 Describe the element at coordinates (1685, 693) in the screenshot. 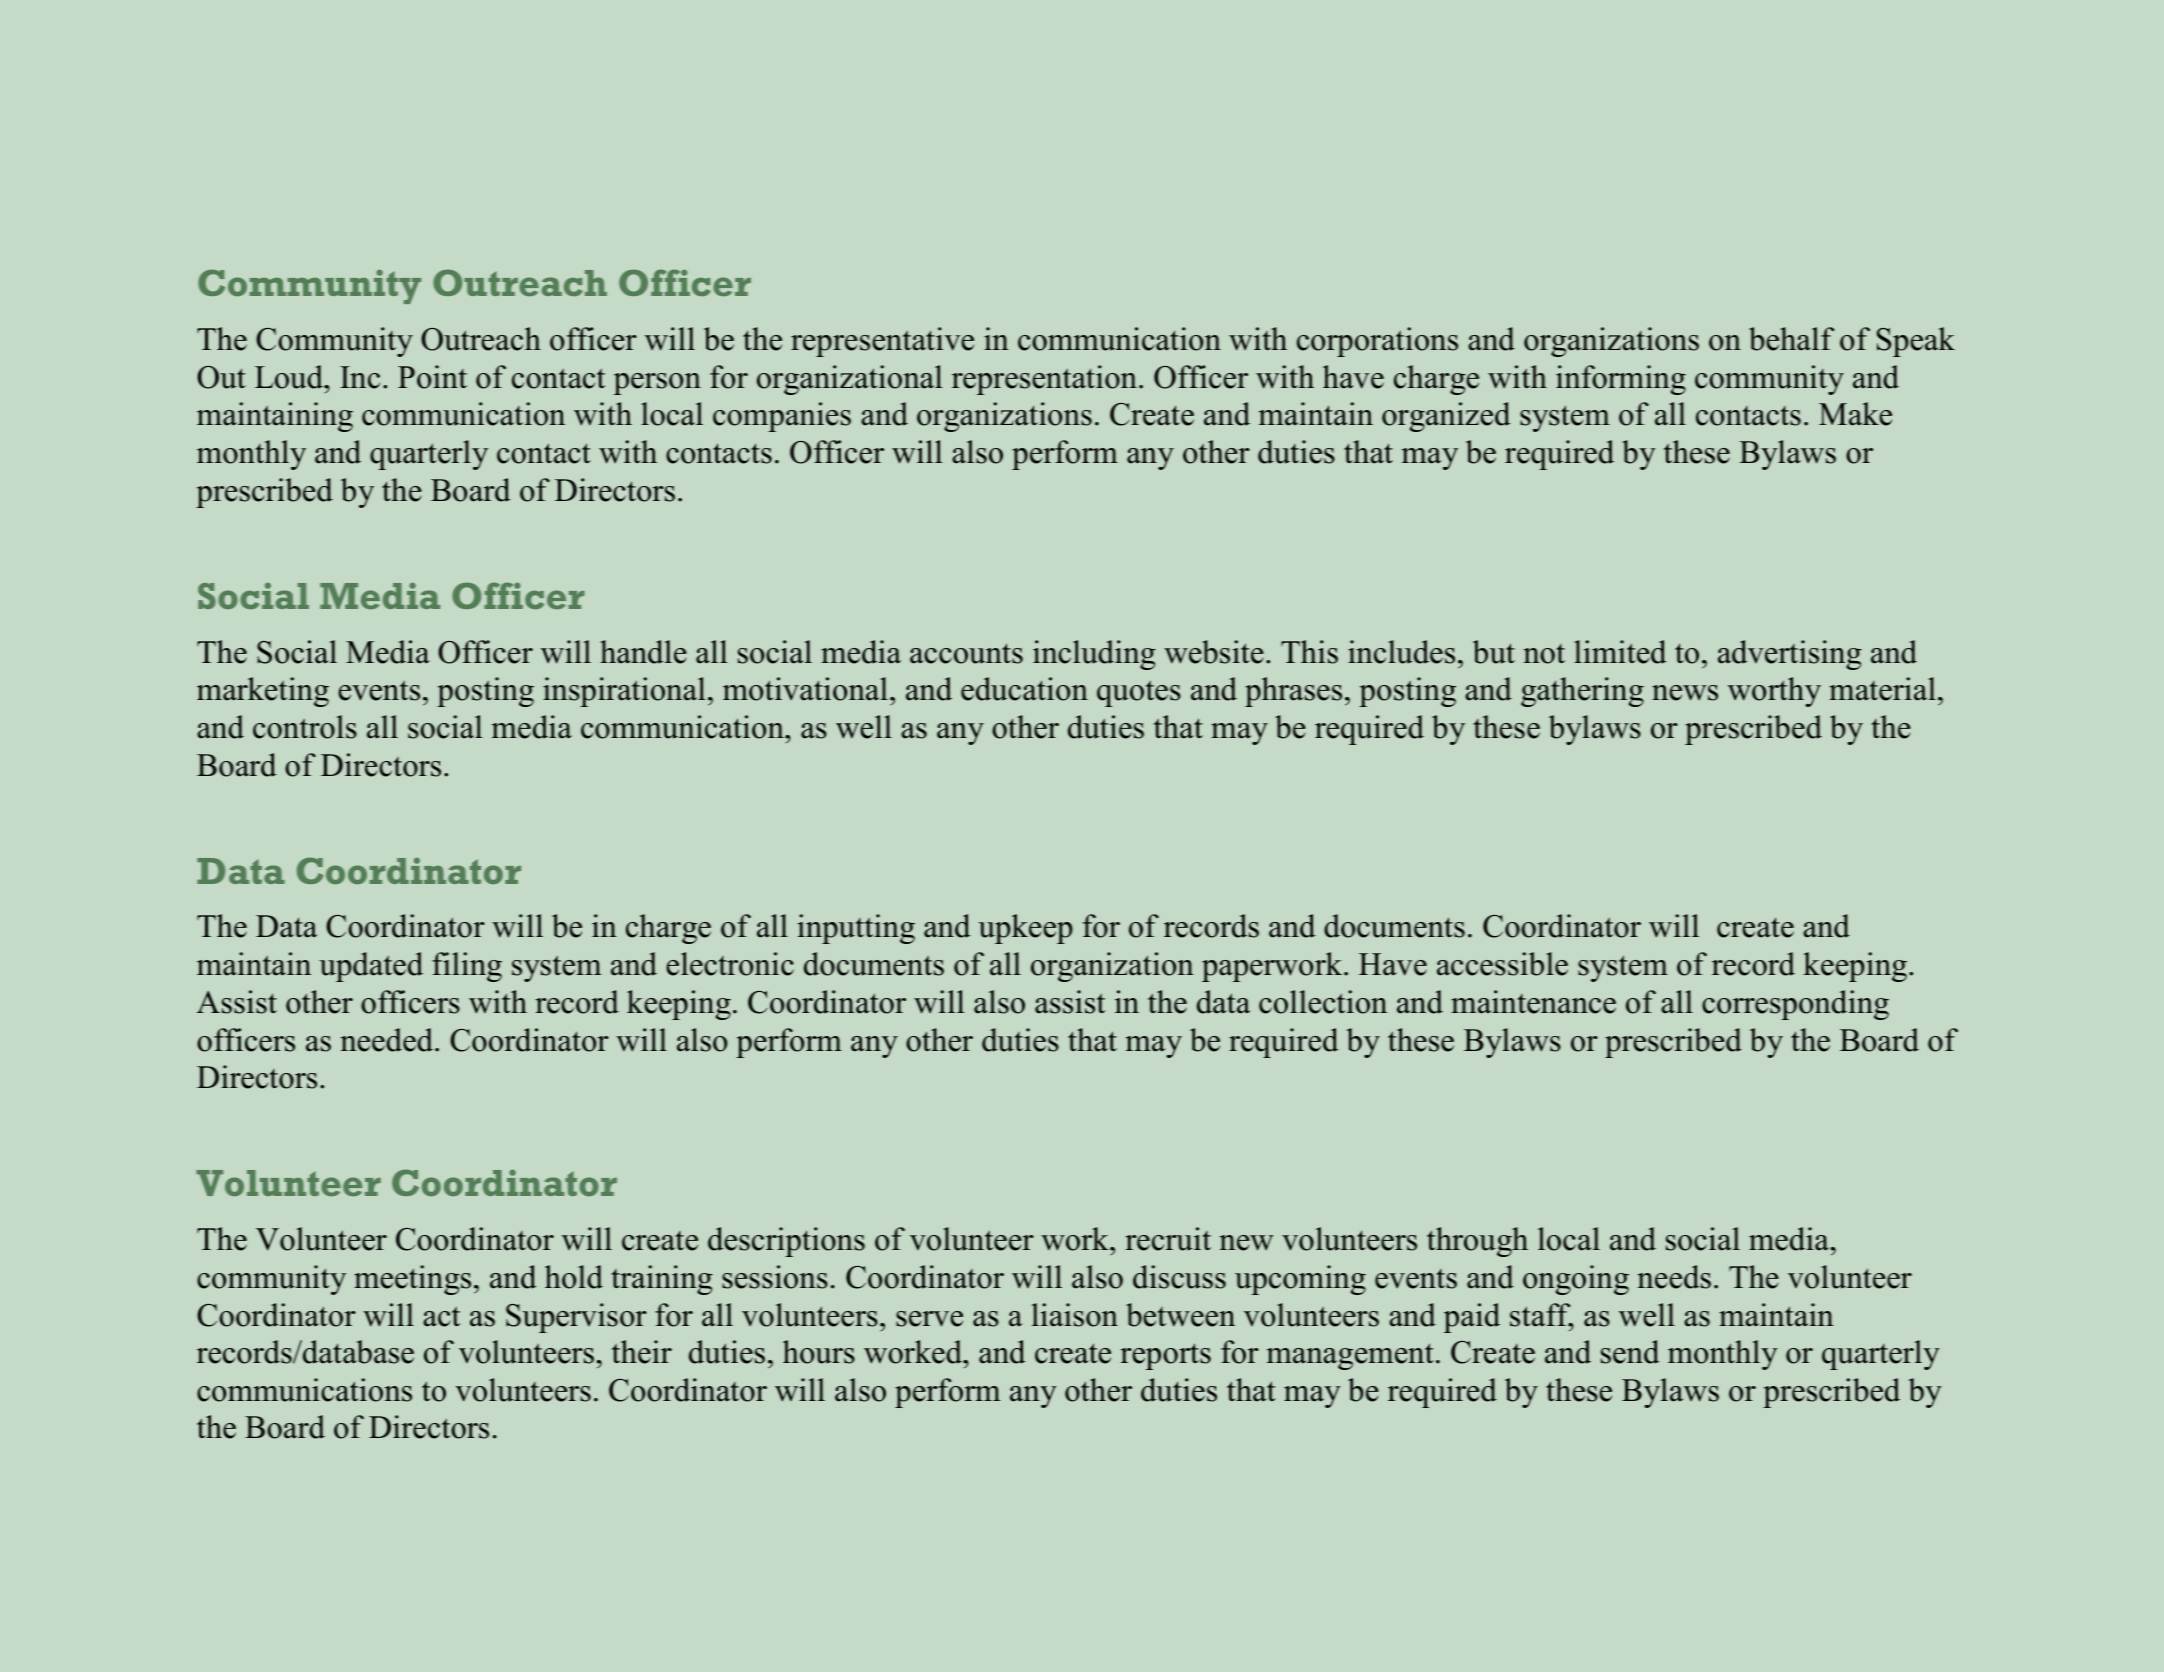

I see `news` at that location.
